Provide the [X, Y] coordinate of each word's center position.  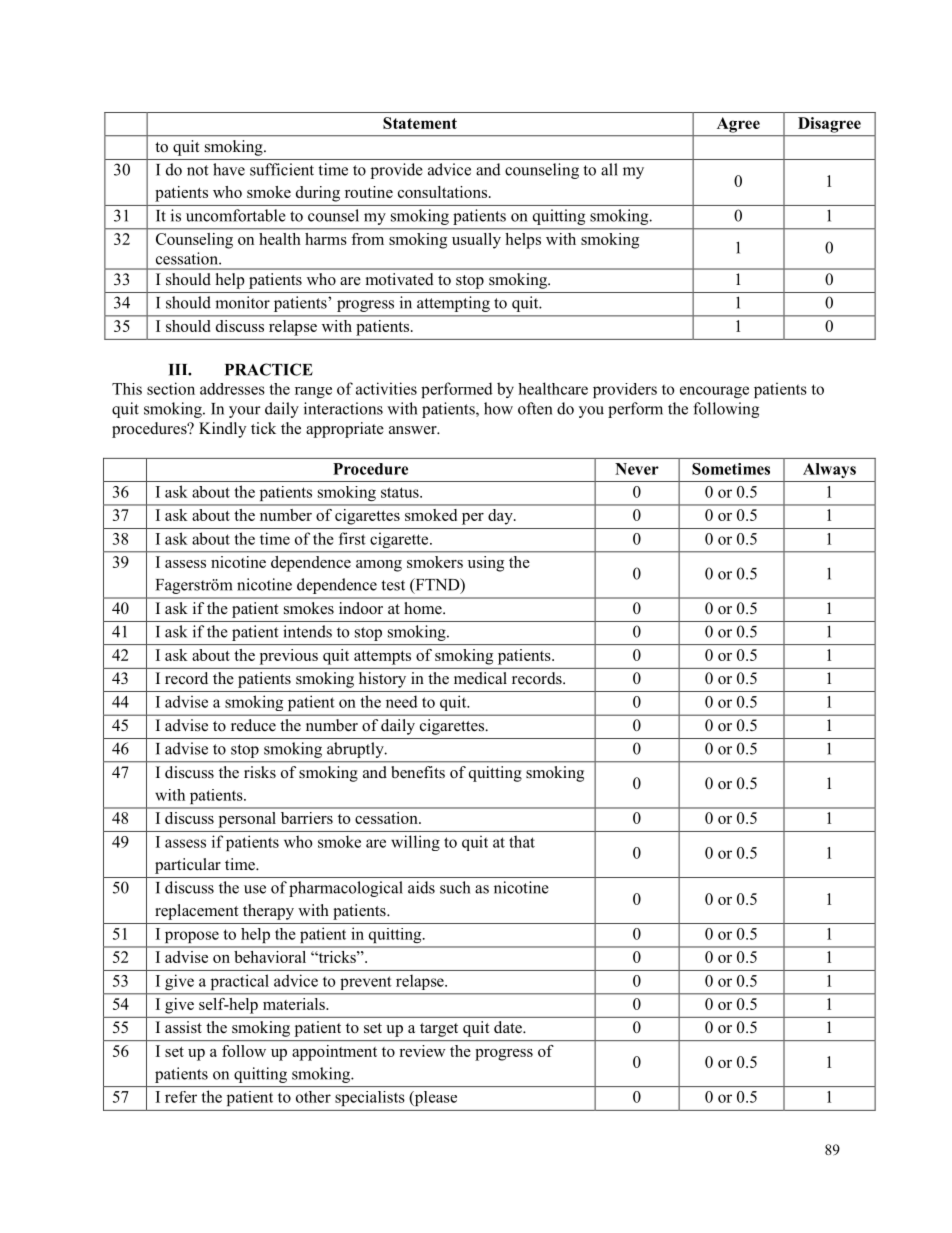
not [197, 170]
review [422, 1051]
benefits [418, 772]
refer [181, 1097]
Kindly [222, 430]
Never [637, 469]
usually [476, 241]
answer [414, 430]
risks [260, 772]
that [522, 841]
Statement [420, 123]
